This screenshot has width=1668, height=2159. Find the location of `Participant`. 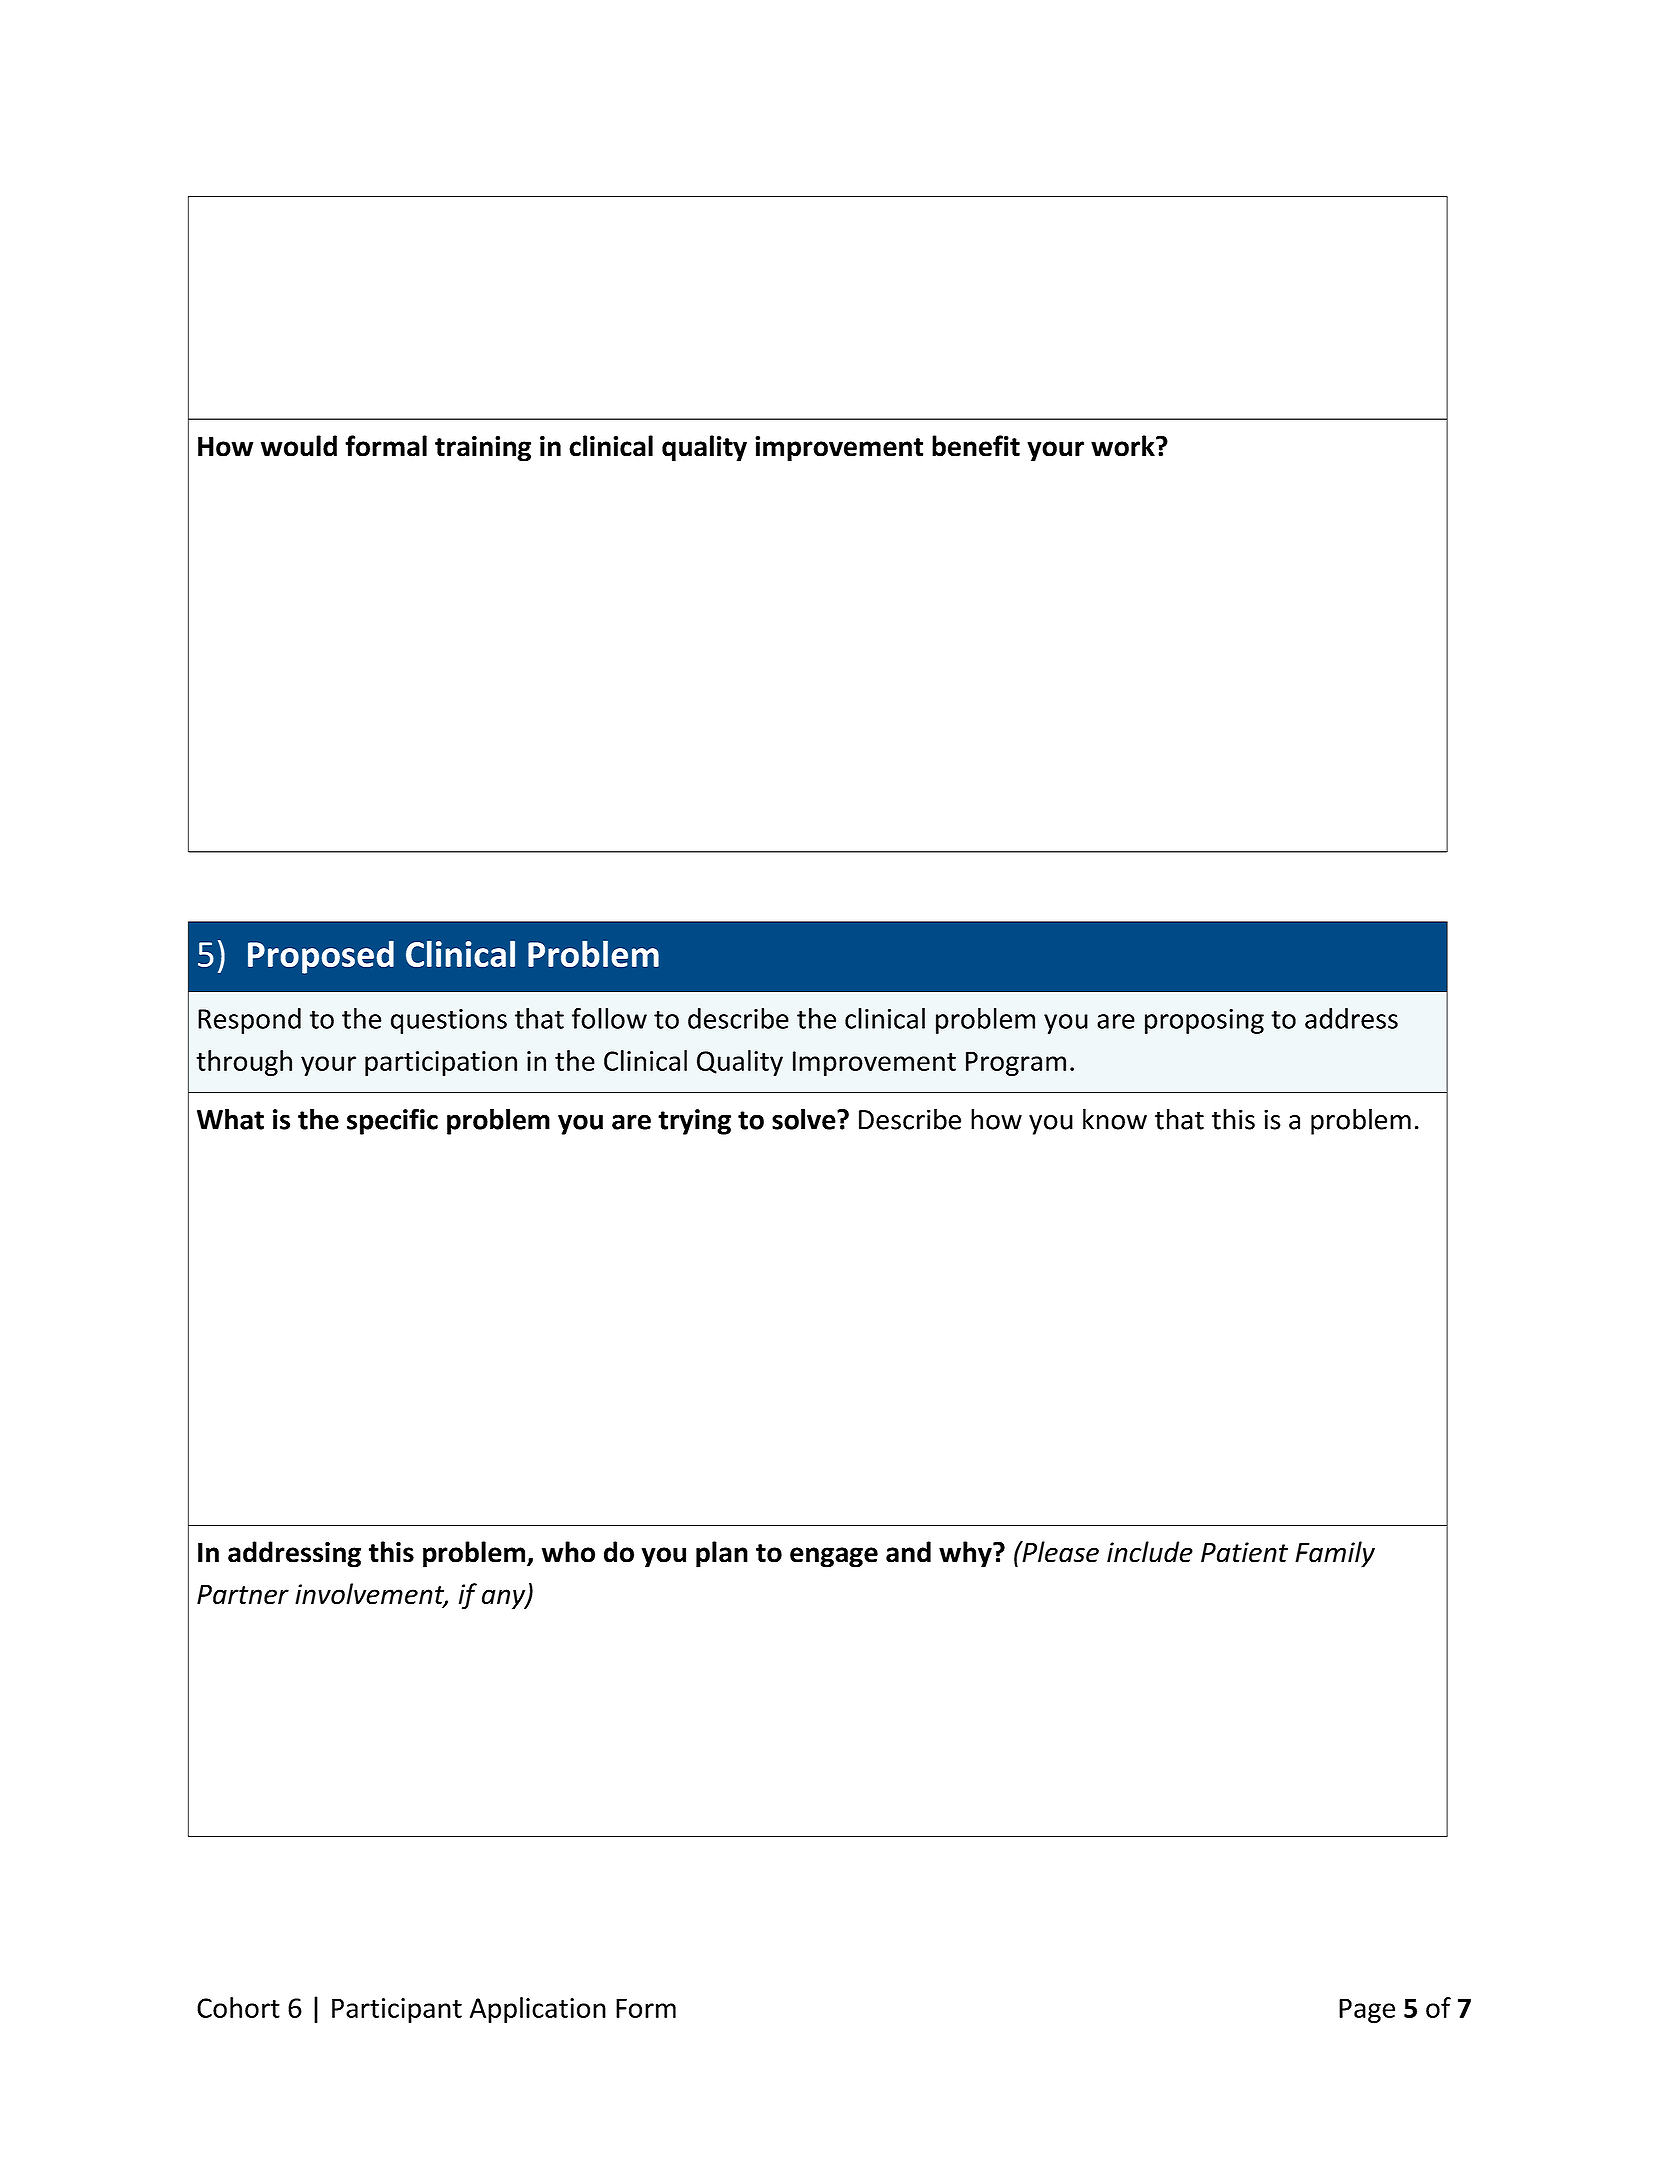

Participant is located at coordinates (397, 2010).
